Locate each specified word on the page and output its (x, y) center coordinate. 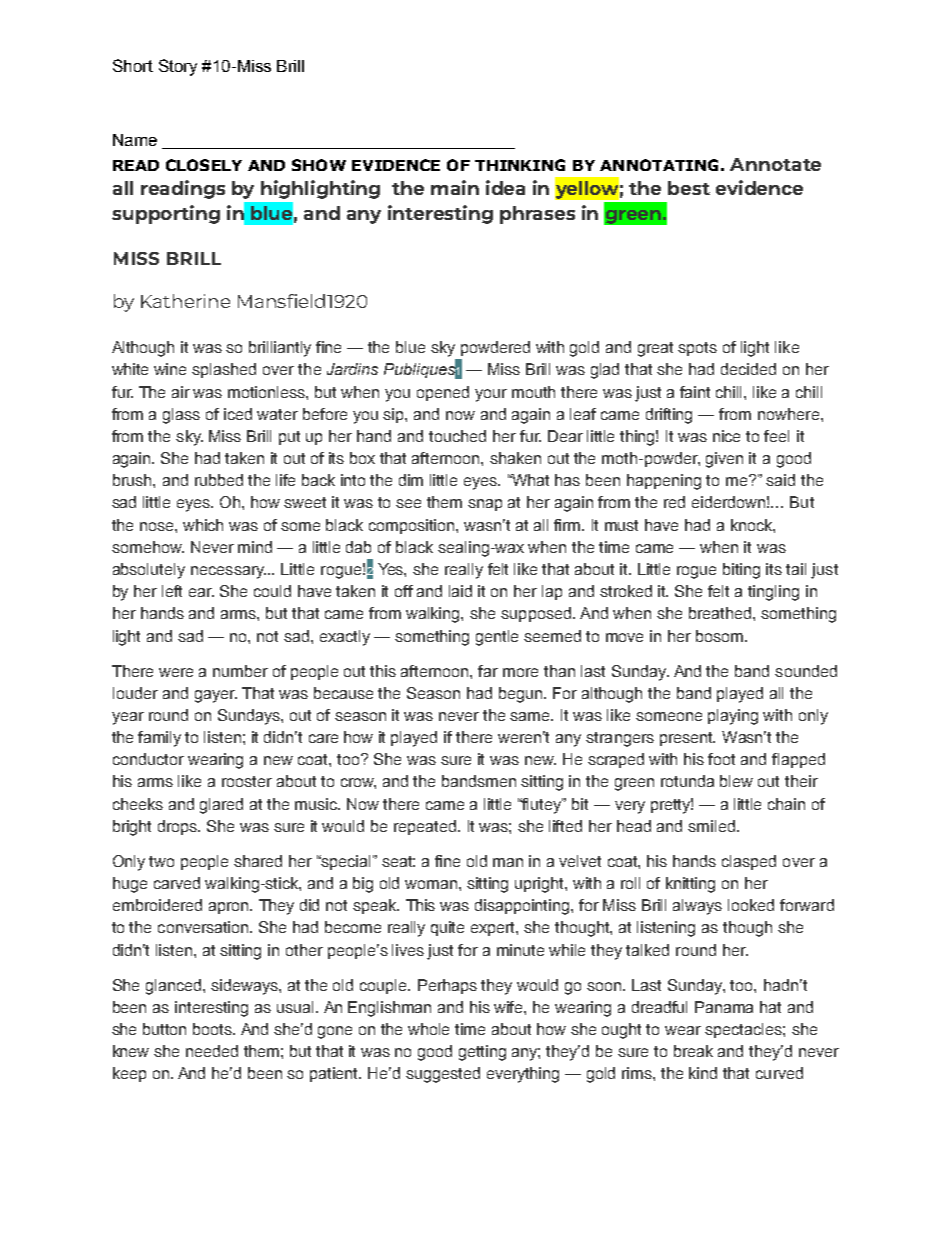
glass (181, 416)
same (531, 716)
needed (212, 1051)
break (693, 1051)
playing (733, 717)
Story (178, 67)
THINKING (520, 165)
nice (726, 436)
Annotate (775, 164)
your (491, 395)
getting (482, 1053)
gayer (216, 696)
